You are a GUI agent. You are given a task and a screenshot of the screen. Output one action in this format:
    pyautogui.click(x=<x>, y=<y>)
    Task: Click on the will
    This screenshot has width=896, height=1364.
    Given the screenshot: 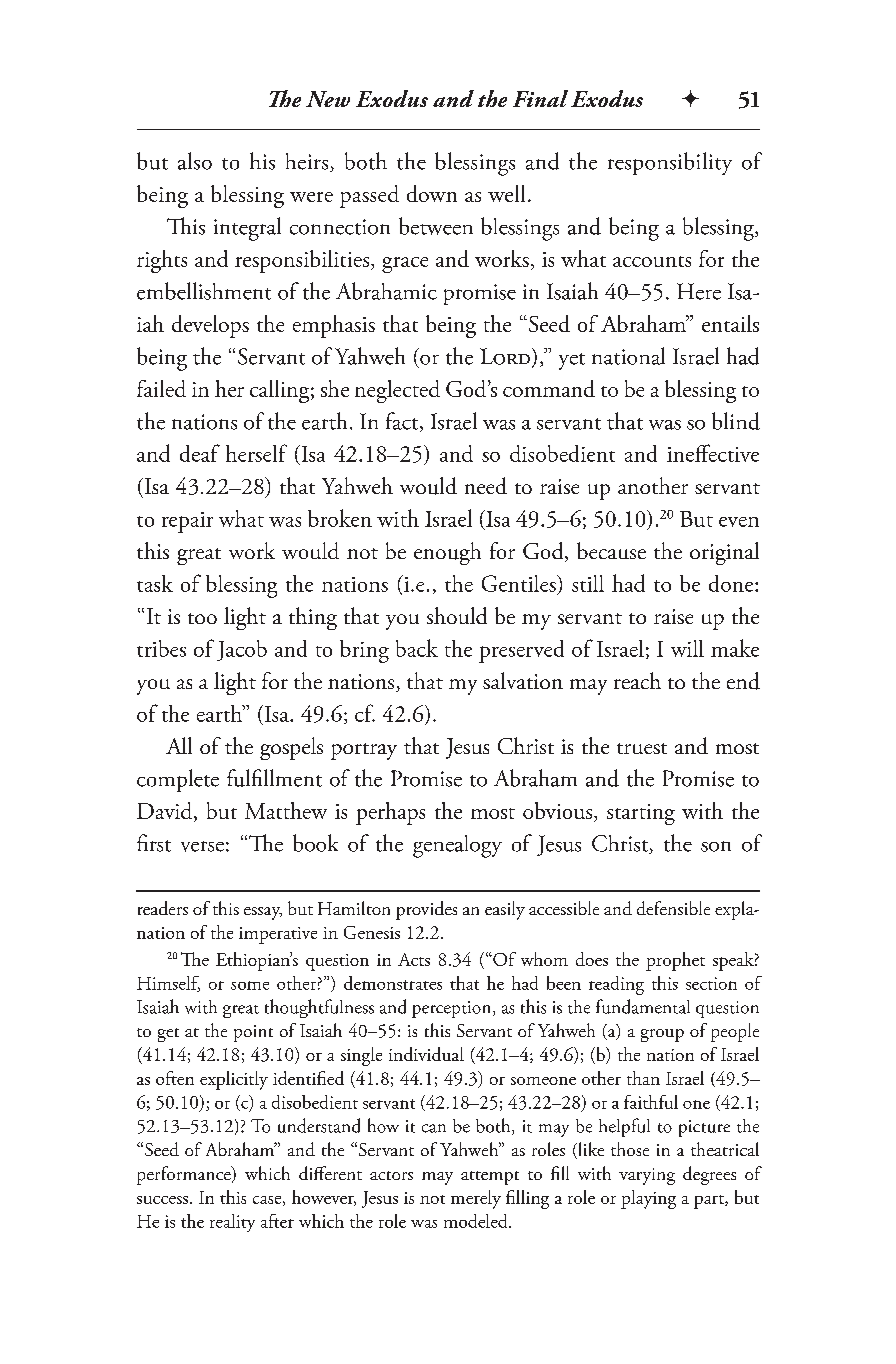 What is the action you would take?
    pyautogui.click(x=687, y=648)
